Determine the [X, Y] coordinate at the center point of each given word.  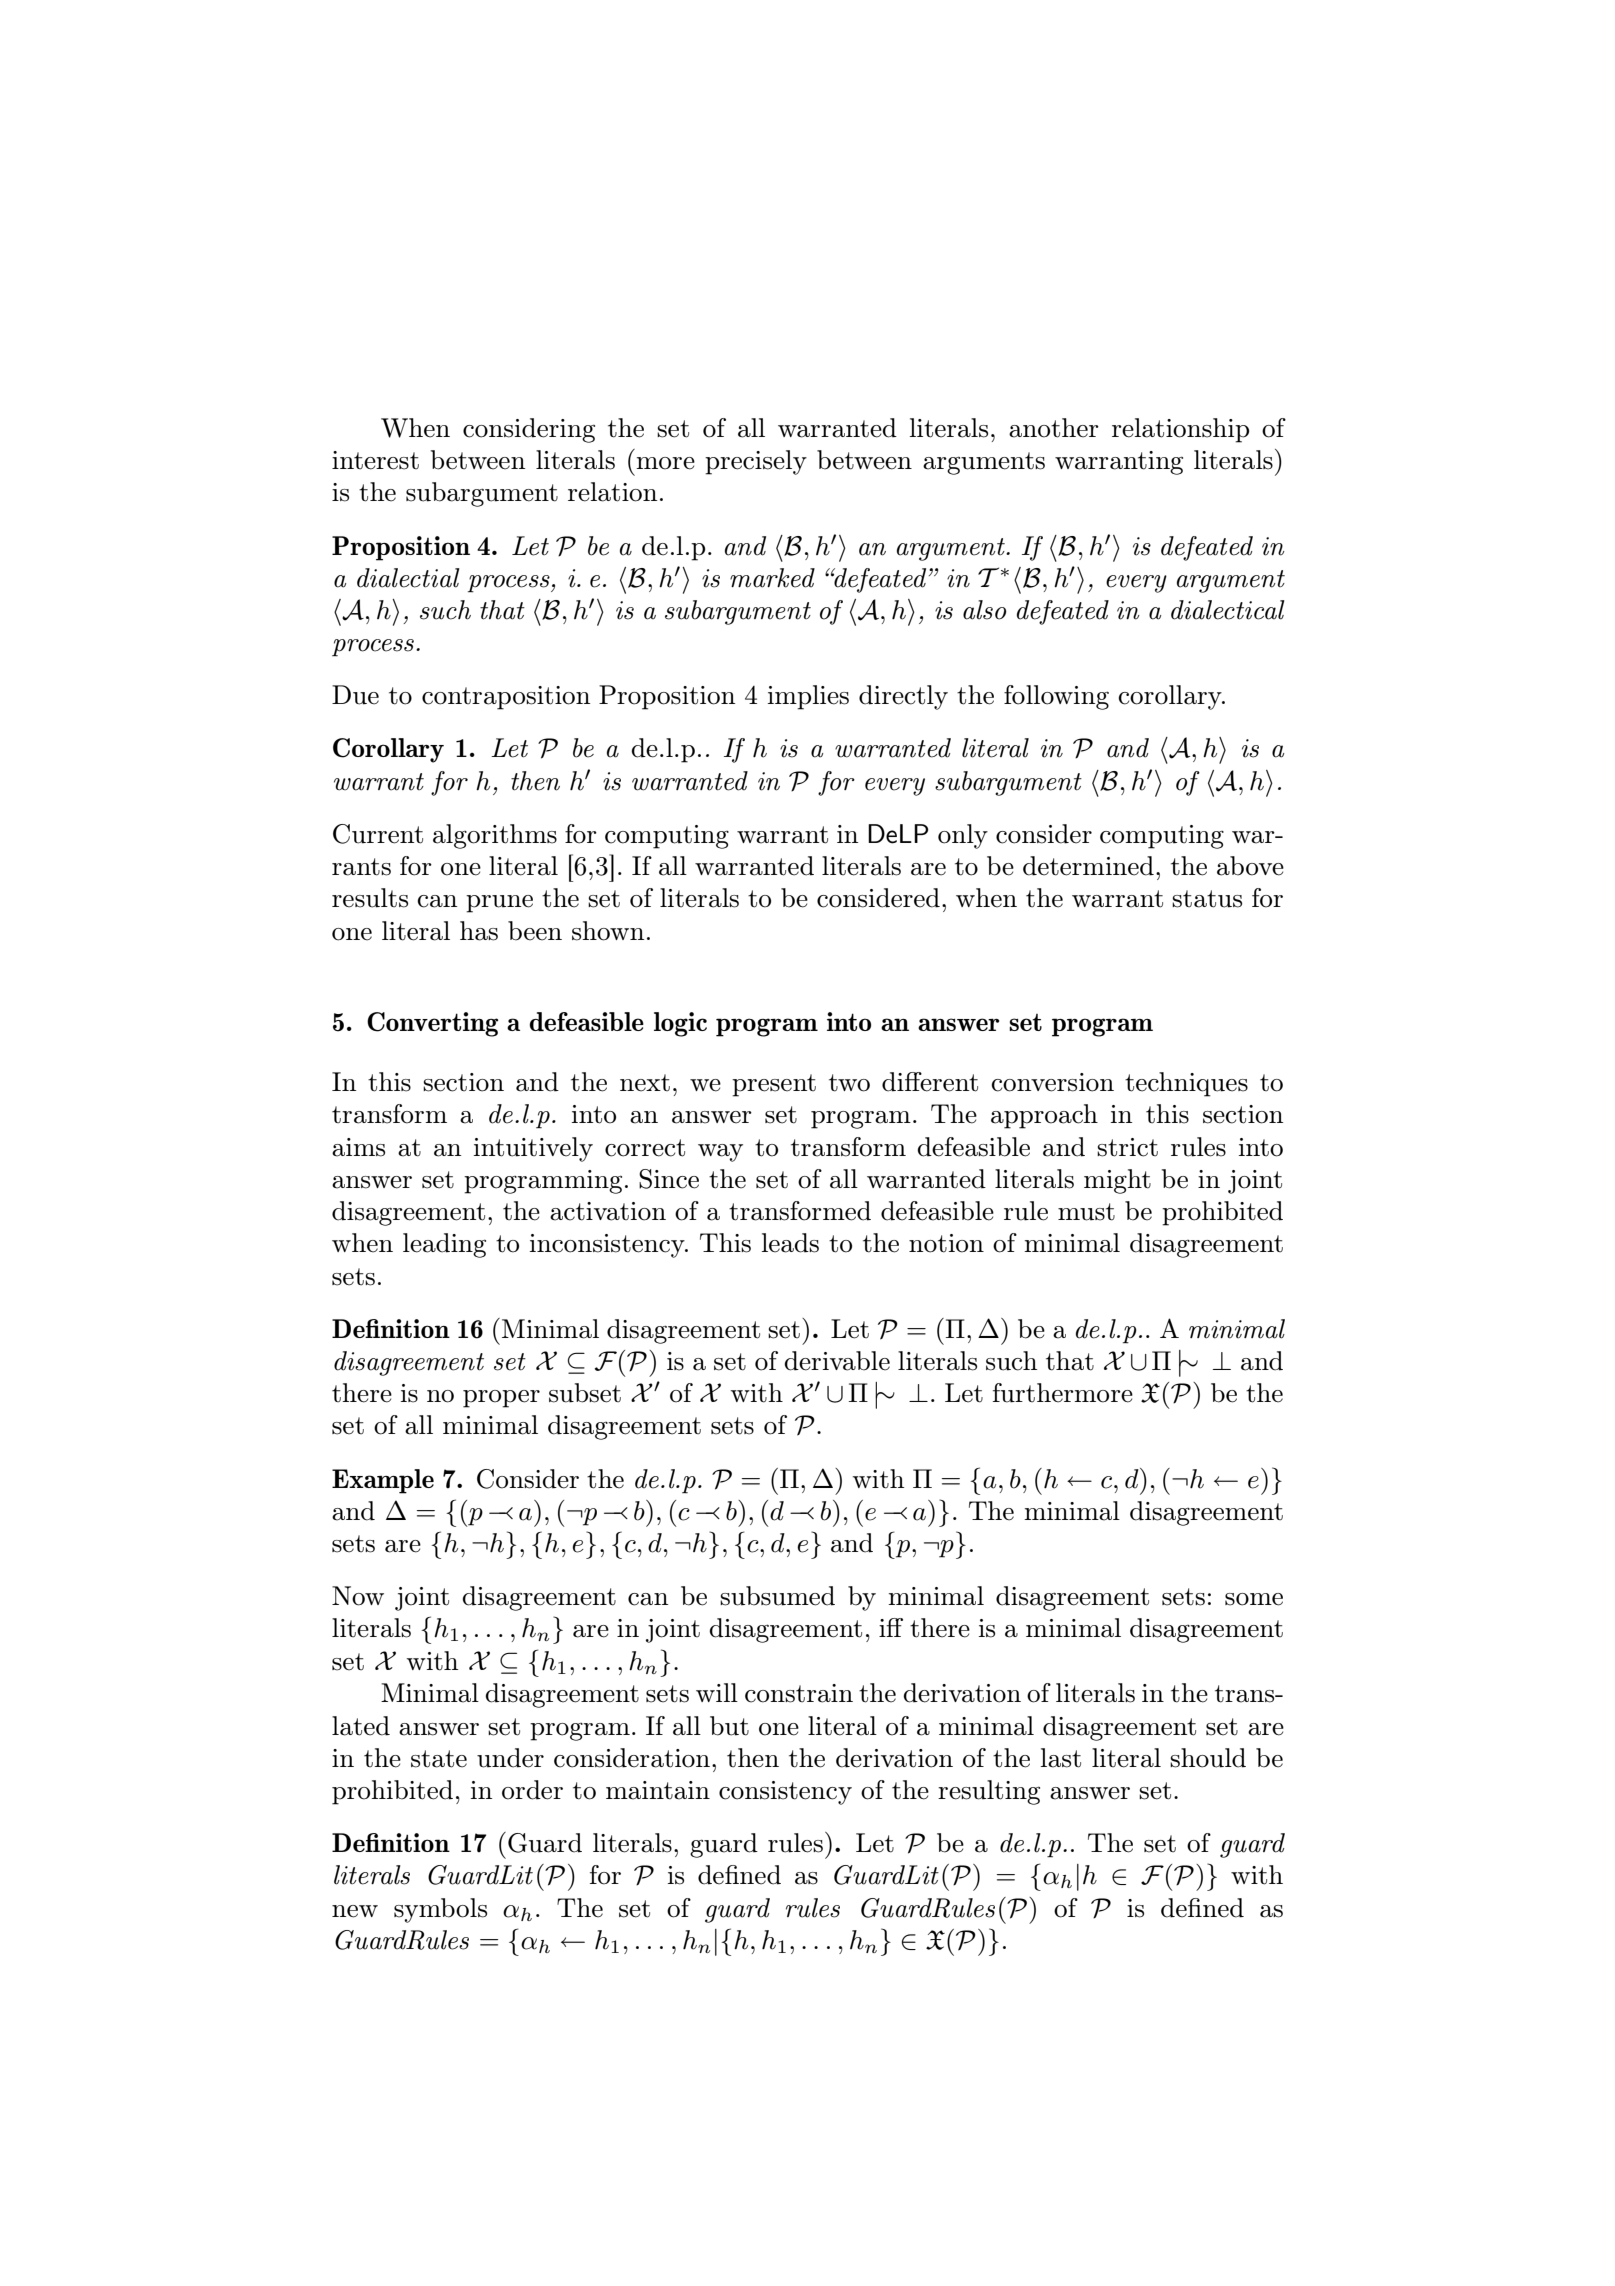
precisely [756, 462]
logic [680, 1024]
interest [375, 460]
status [1207, 899]
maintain [658, 1790]
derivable [837, 1361]
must [1086, 1212]
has [479, 931]
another [1054, 428]
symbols [440, 1910]
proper [501, 1399]
